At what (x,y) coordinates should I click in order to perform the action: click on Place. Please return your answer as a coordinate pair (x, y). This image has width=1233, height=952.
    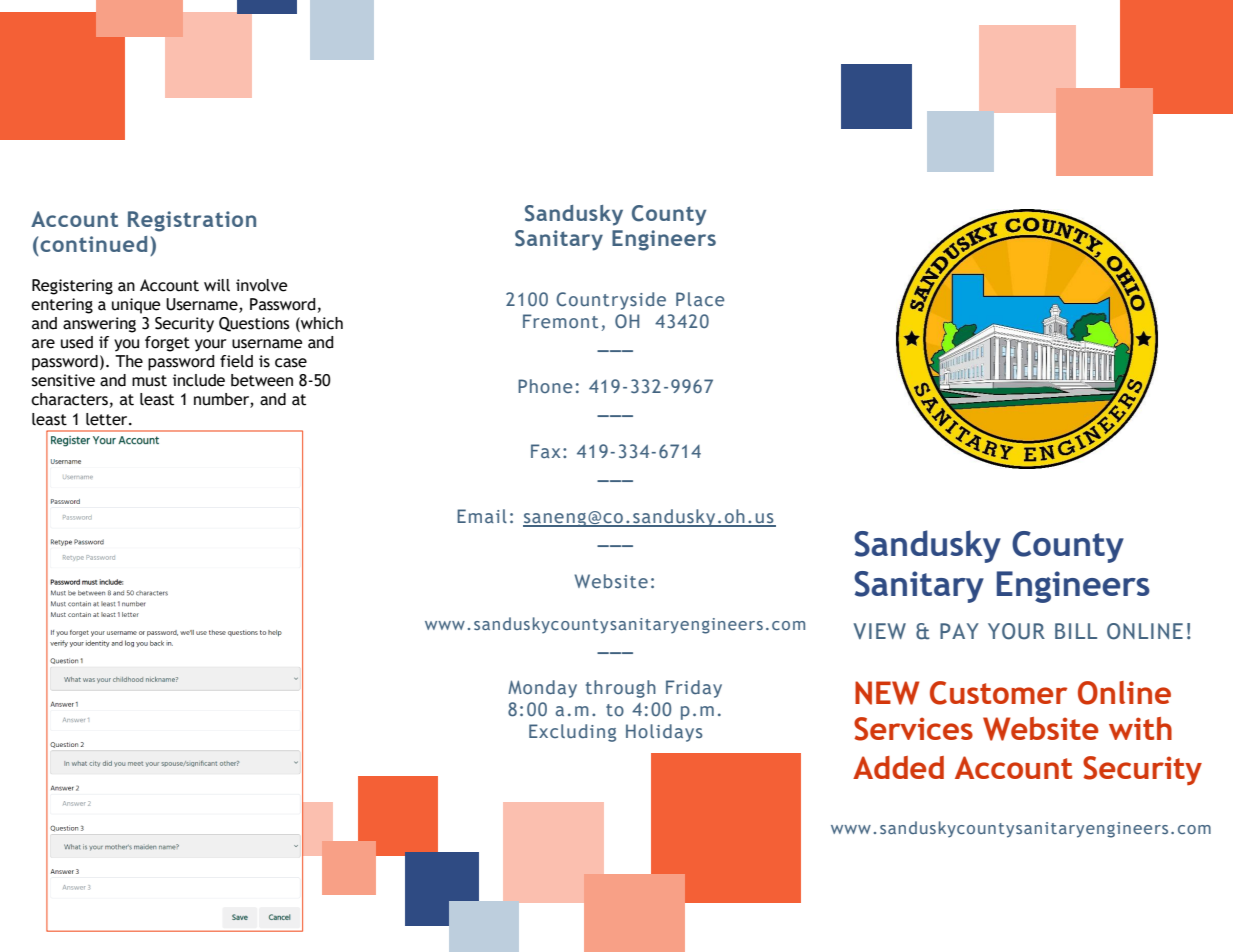
    Looking at the image, I should click on (700, 299).
